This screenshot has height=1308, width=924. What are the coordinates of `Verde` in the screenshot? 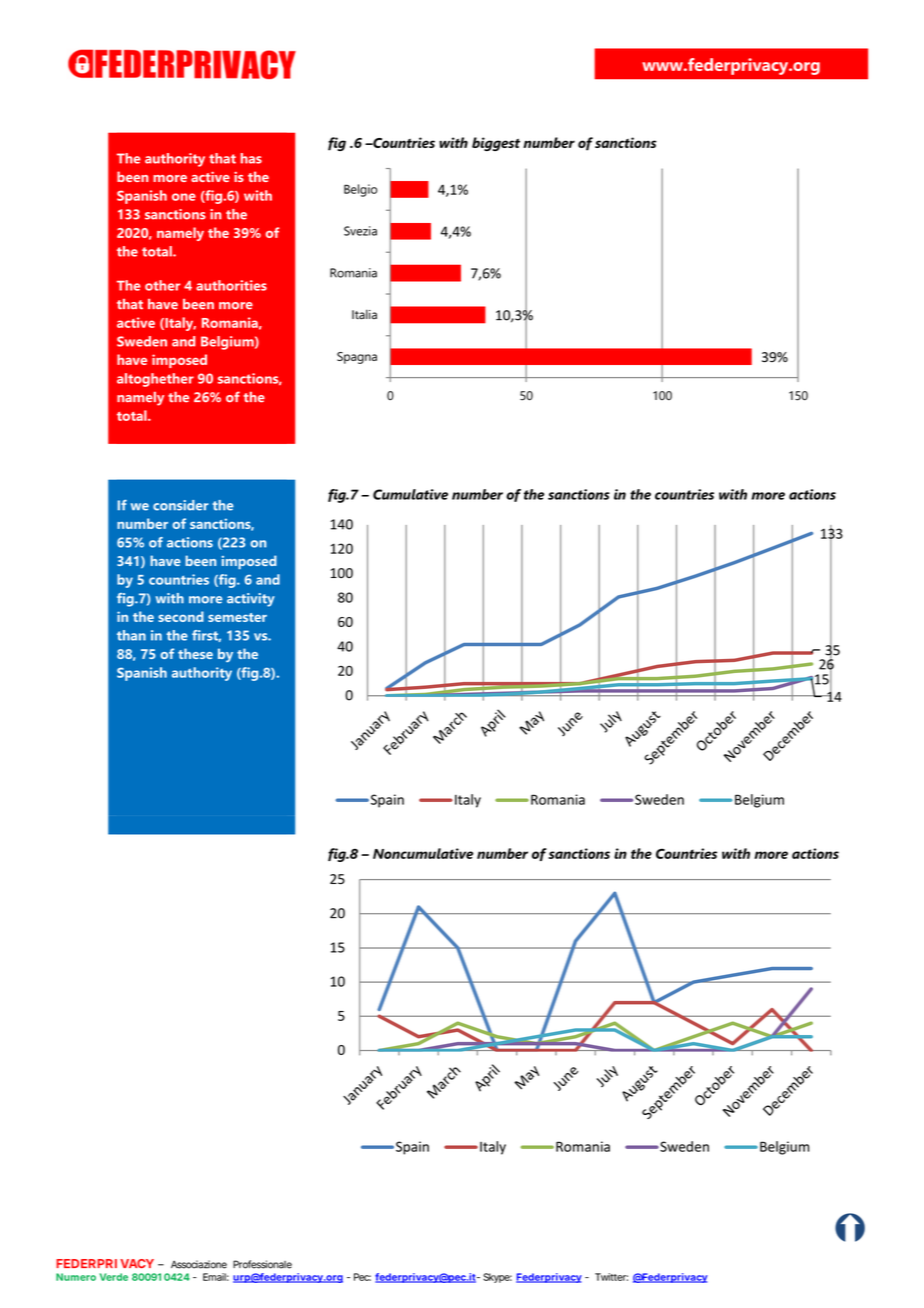 It's located at (114, 1277).
